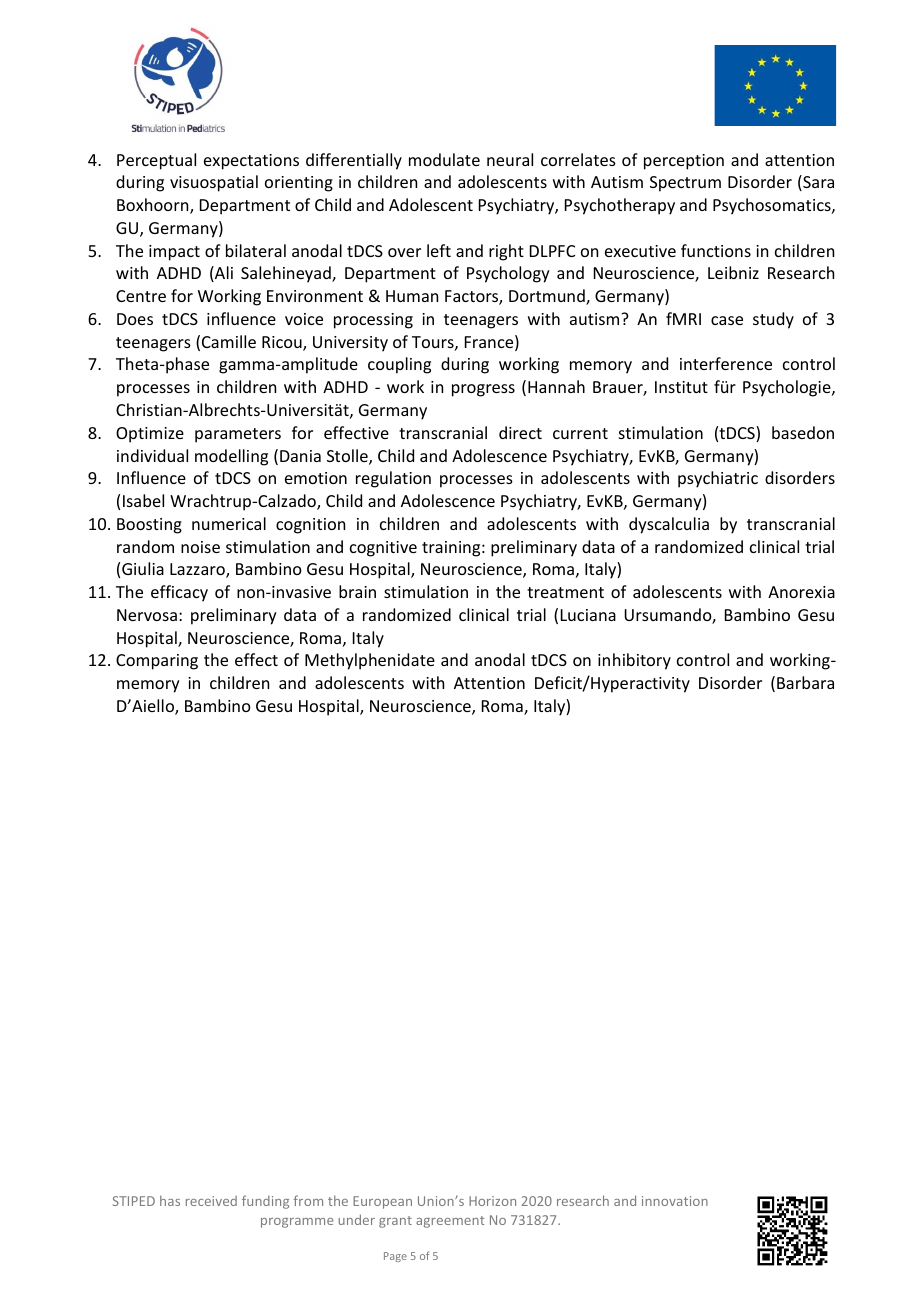  What do you see at coordinates (520, 432) in the document?
I see `direct` at bounding box center [520, 432].
